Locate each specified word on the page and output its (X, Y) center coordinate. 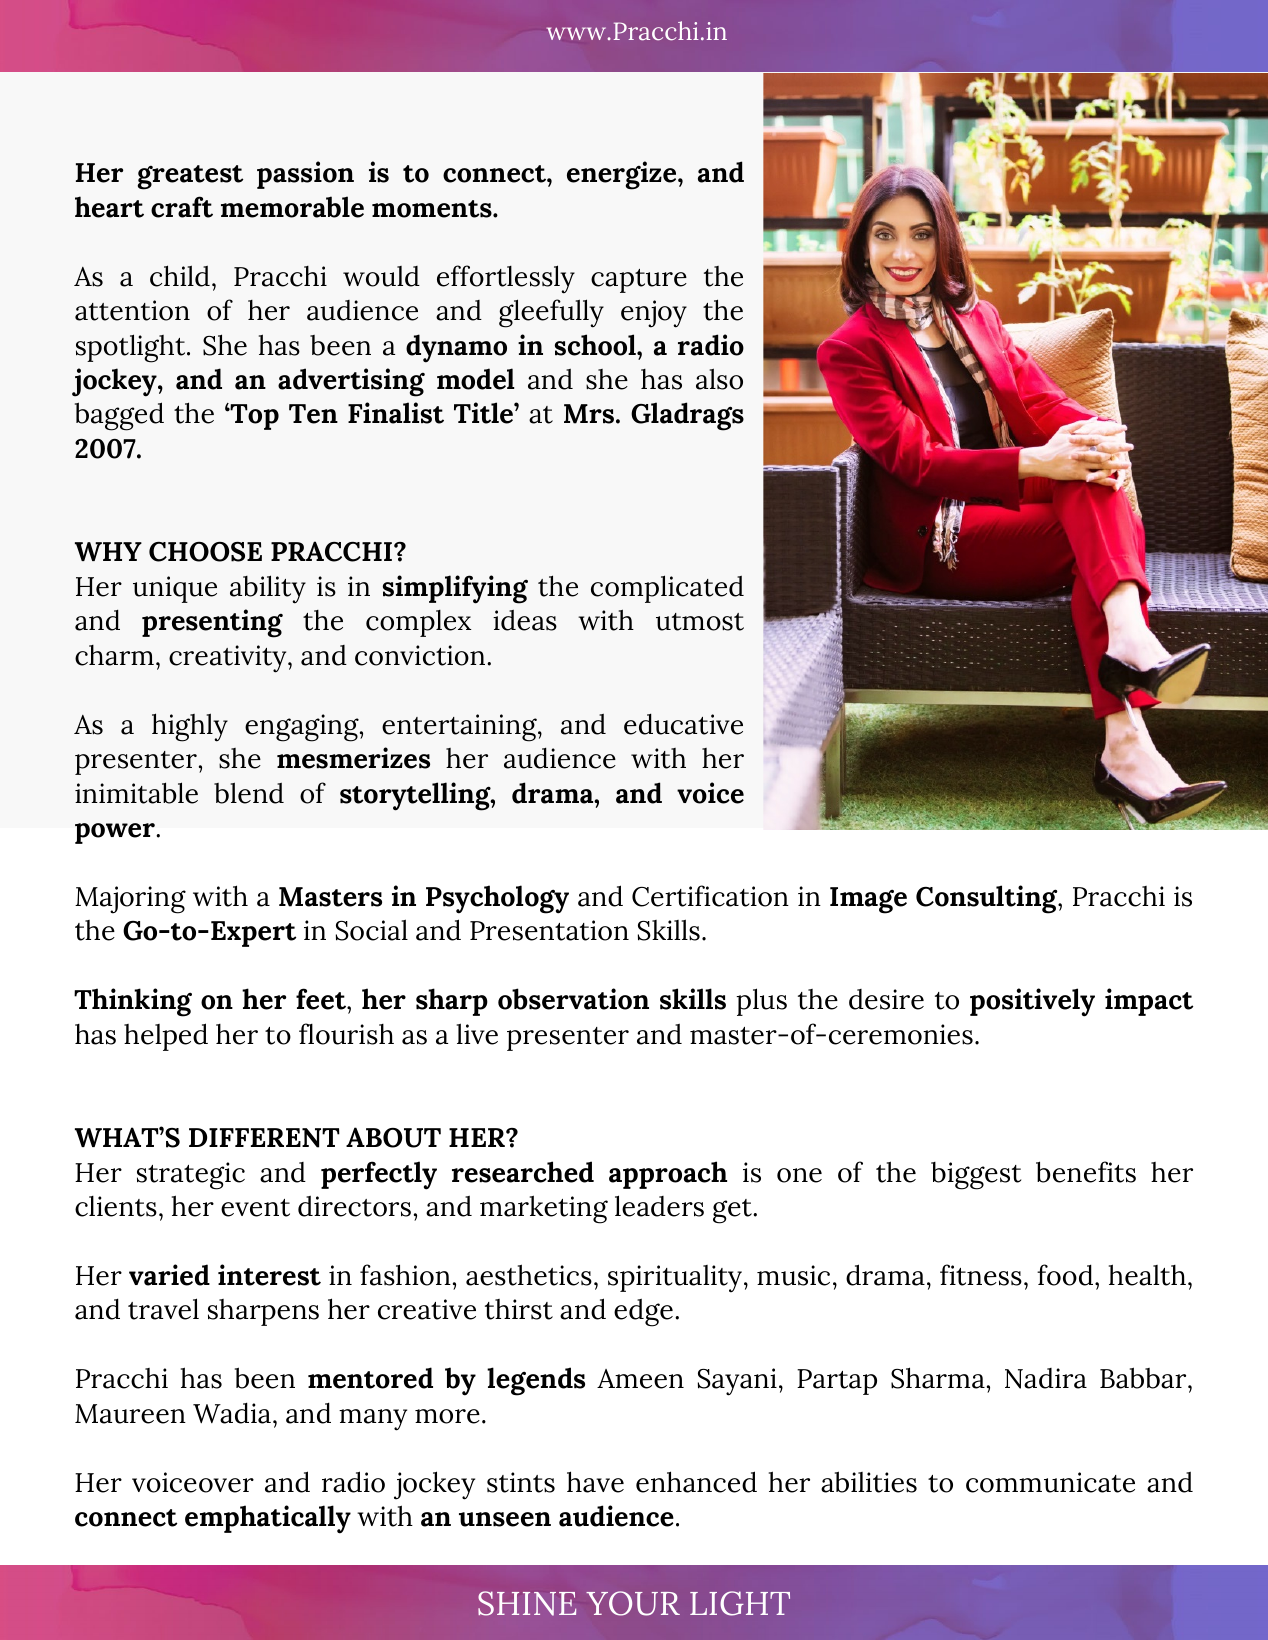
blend (249, 793)
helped (166, 1037)
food (1066, 1275)
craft (182, 207)
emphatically (268, 1519)
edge (643, 1313)
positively (1032, 1002)
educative (683, 724)
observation (573, 999)
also (719, 379)
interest (269, 1275)
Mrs (590, 414)
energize (623, 175)
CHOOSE (205, 552)
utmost (700, 622)
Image (868, 900)
